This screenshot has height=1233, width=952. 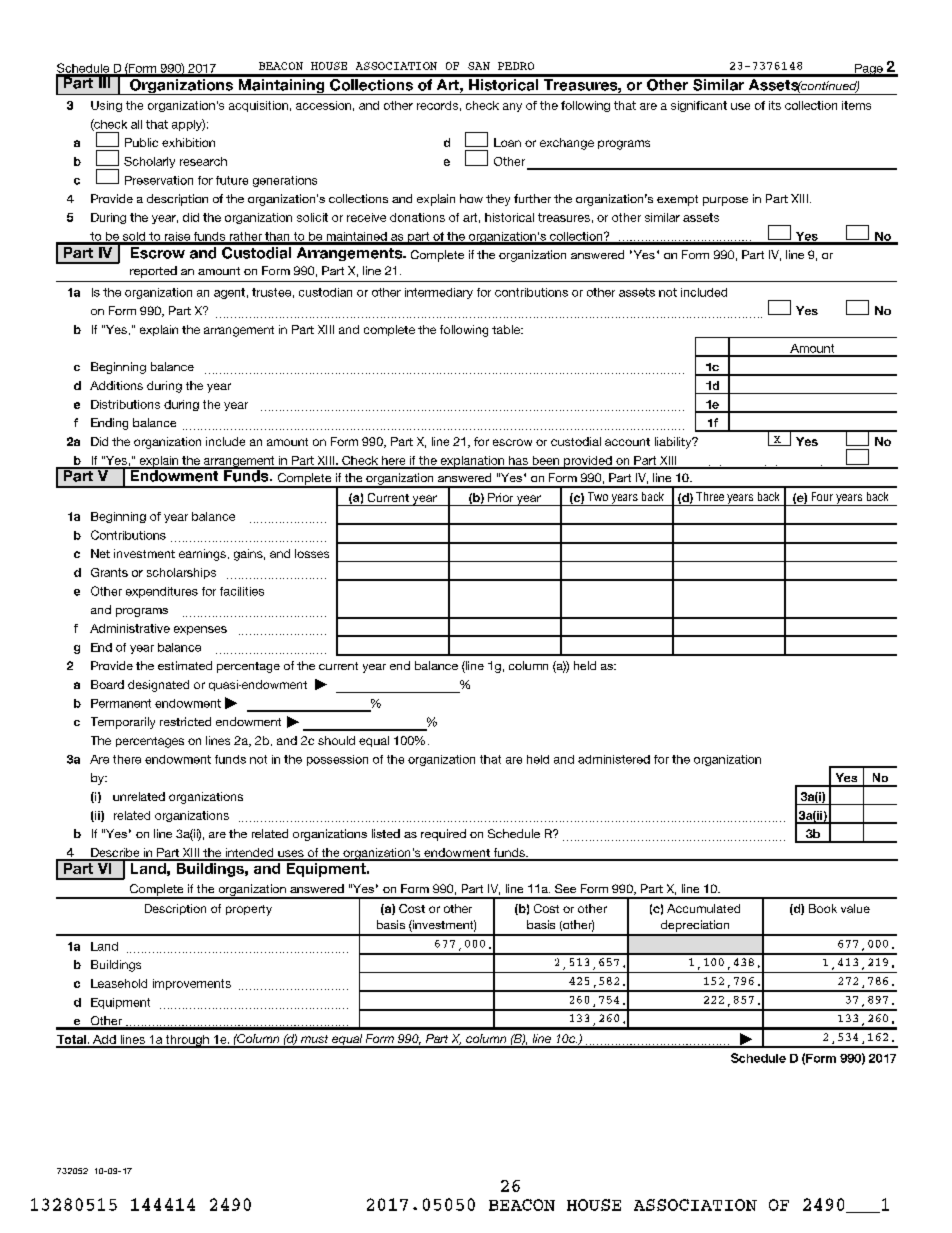 What do you see at coordinates (192, 984) in the screenshot?
I see `improvements` at bounding box center [192, 984].
